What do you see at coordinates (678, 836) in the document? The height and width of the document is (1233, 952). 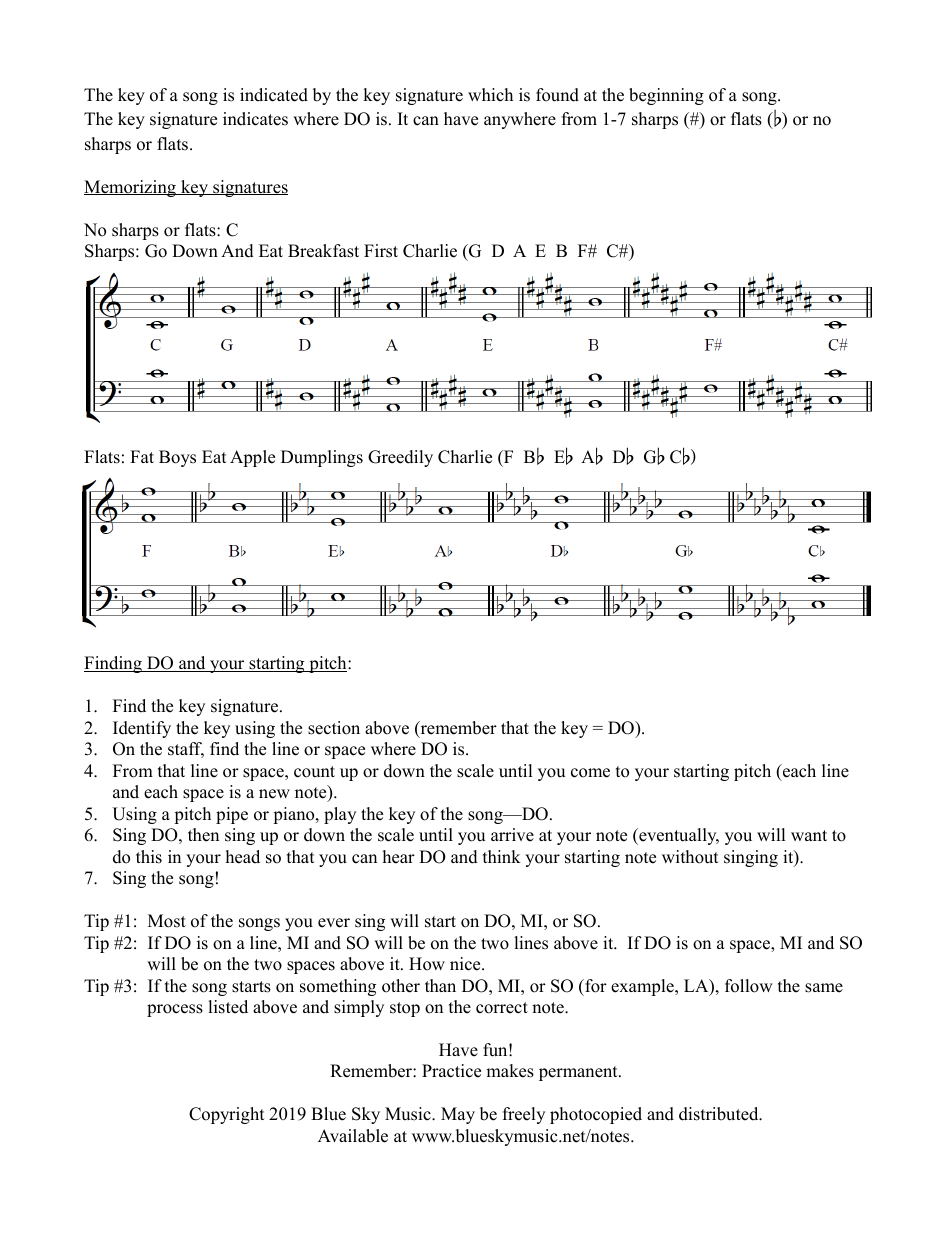 I see `eventually` at bounding box center [678, 836].
